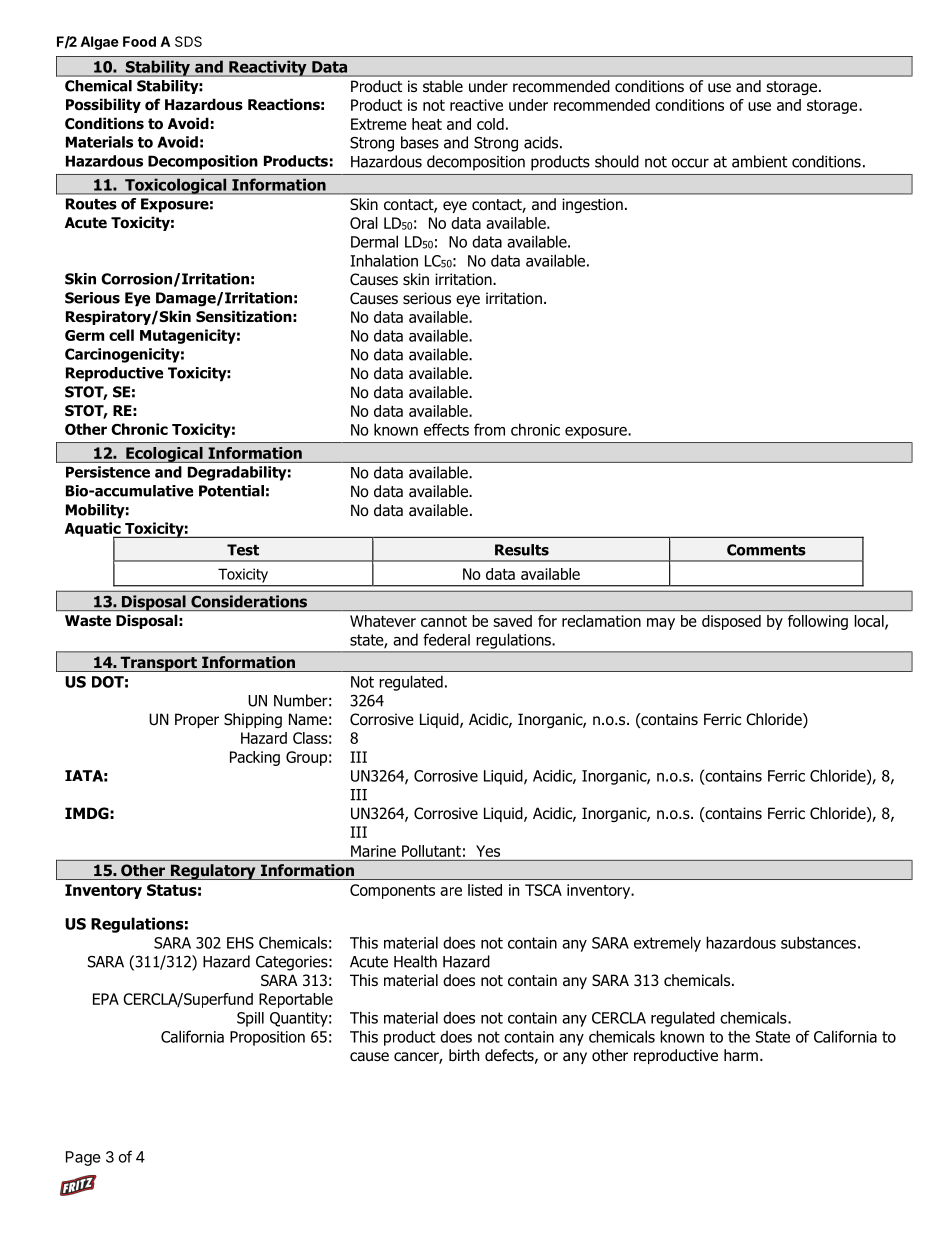  What do you see at coordinates (443, 86) in the screenshot?
I see `stable` at bounding box center [443, 86].
